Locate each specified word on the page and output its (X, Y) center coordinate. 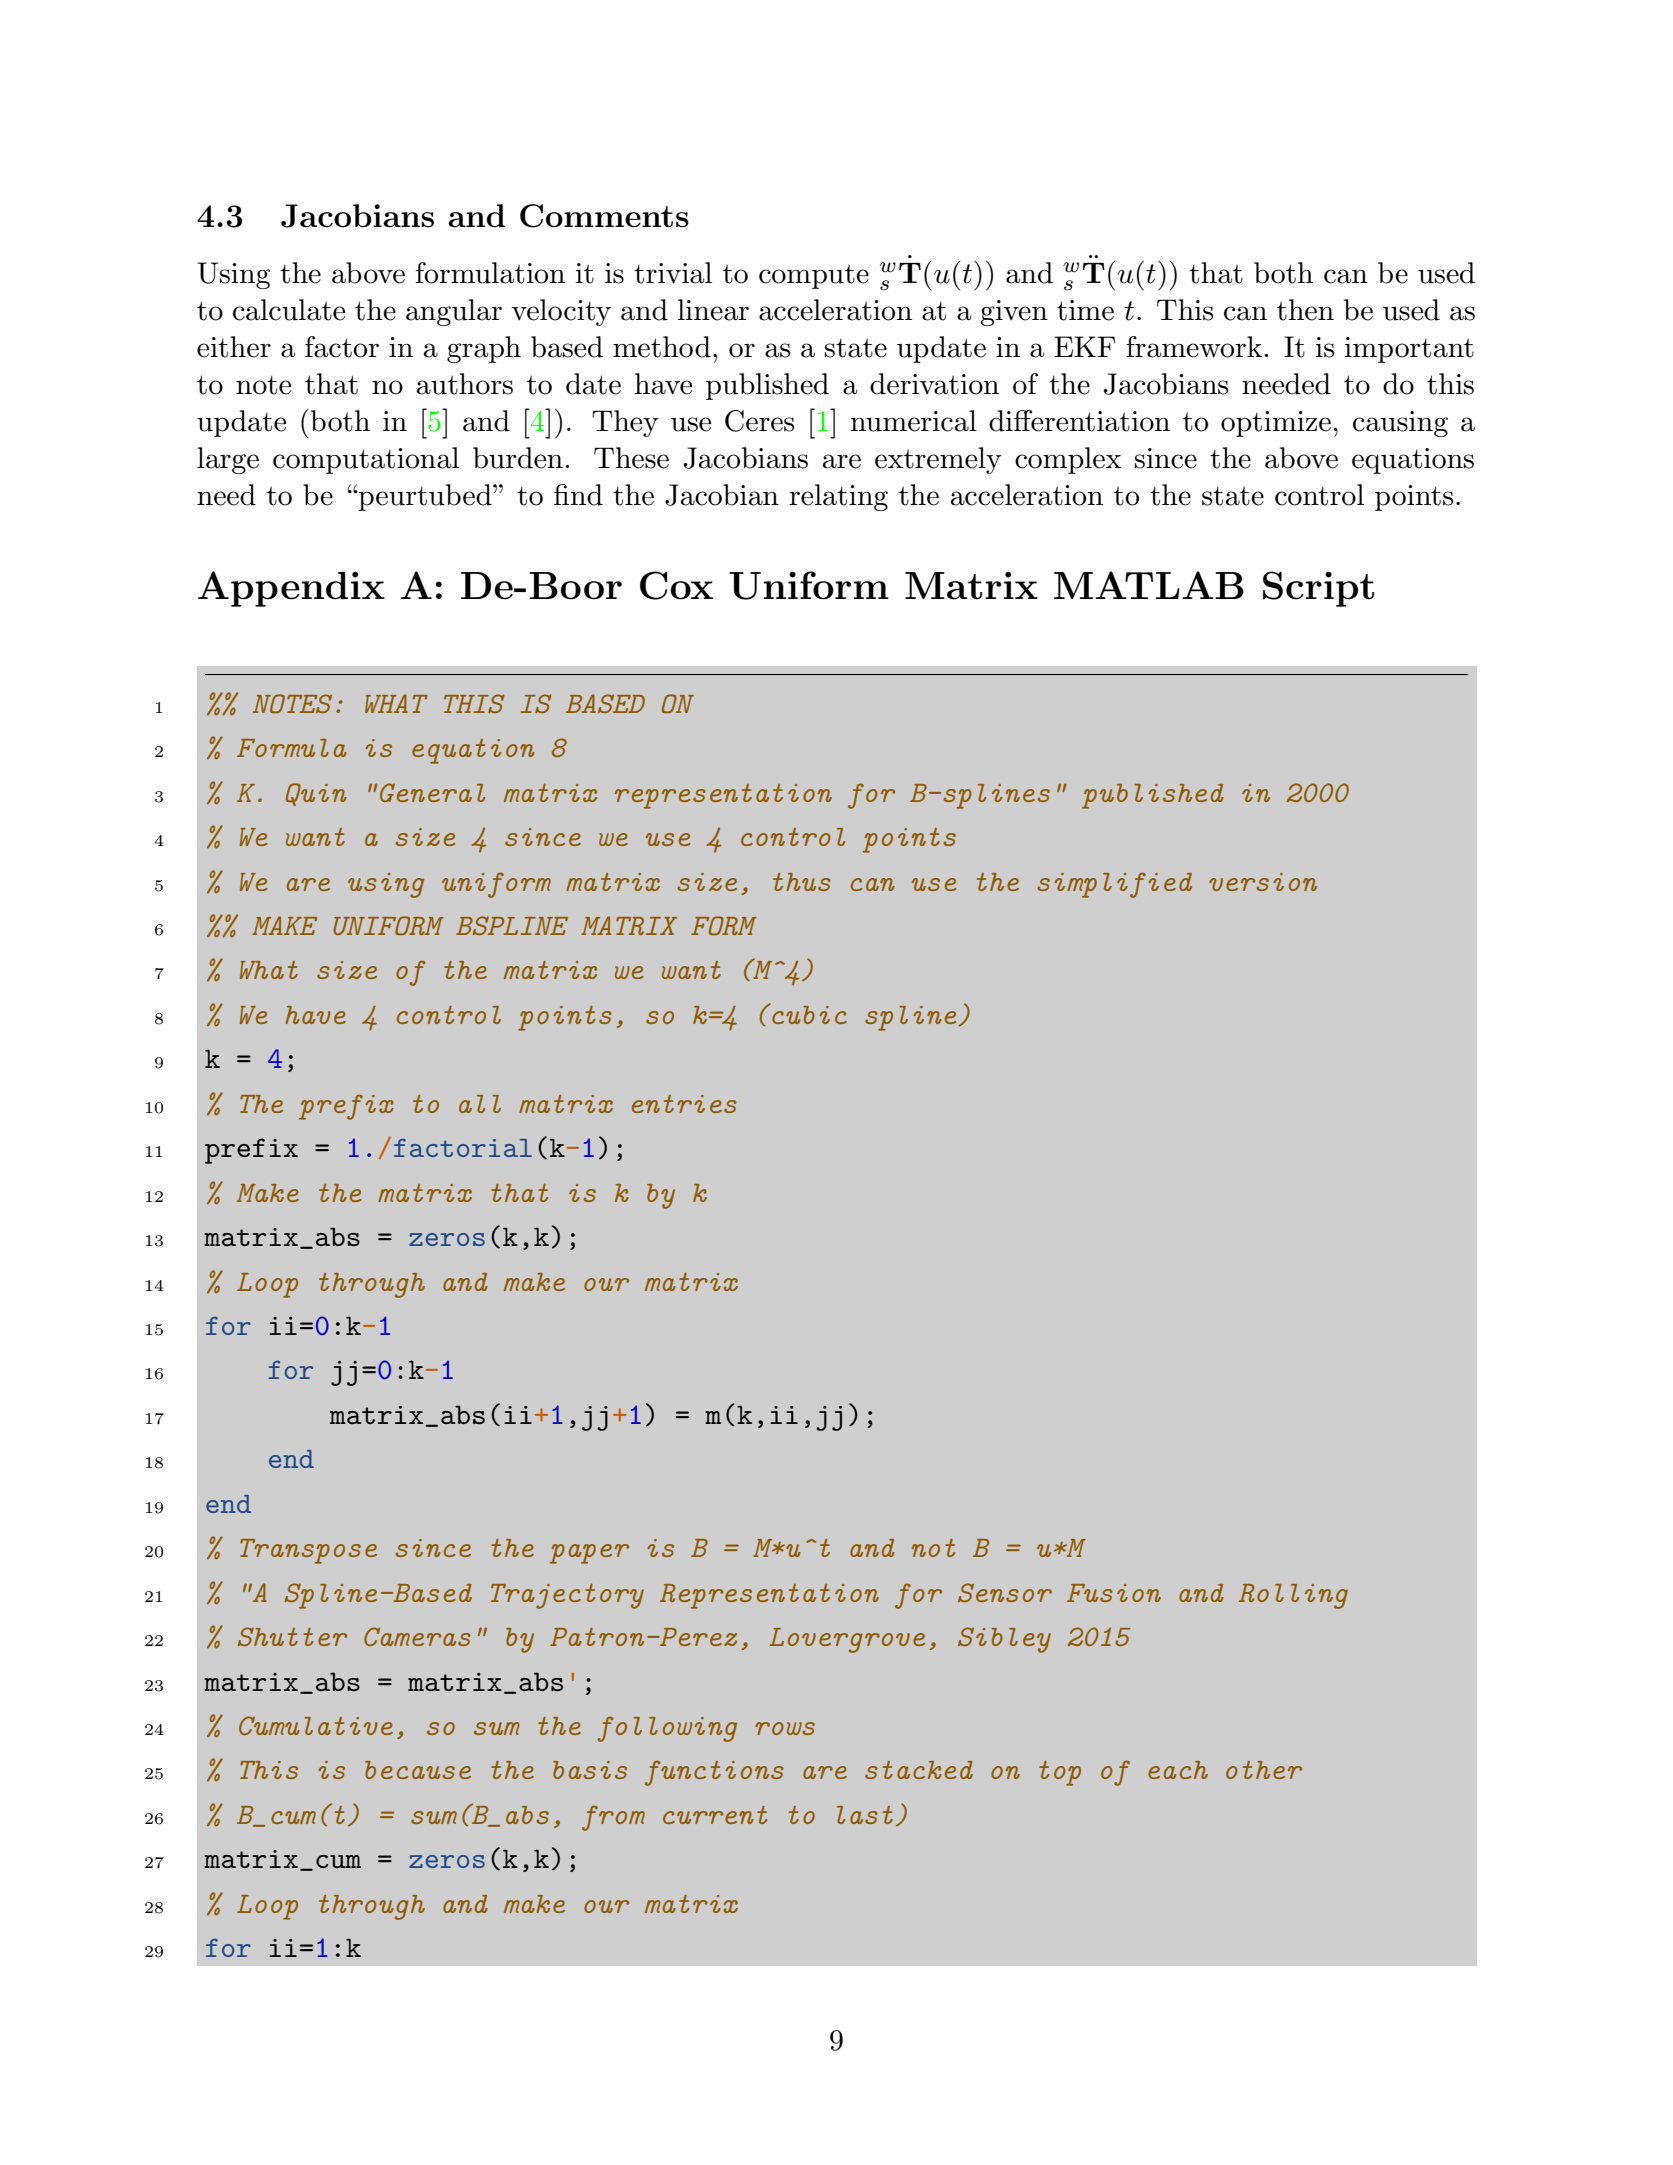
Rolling (1293, 1596)
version (1263, 882)
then (1305, 310)
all (480, 1104)
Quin (316, 794)
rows (785, 1728)
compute (814, 277)
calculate (289, 310)
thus (802, 882)
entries (684, 1104)
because (418, 1770)
